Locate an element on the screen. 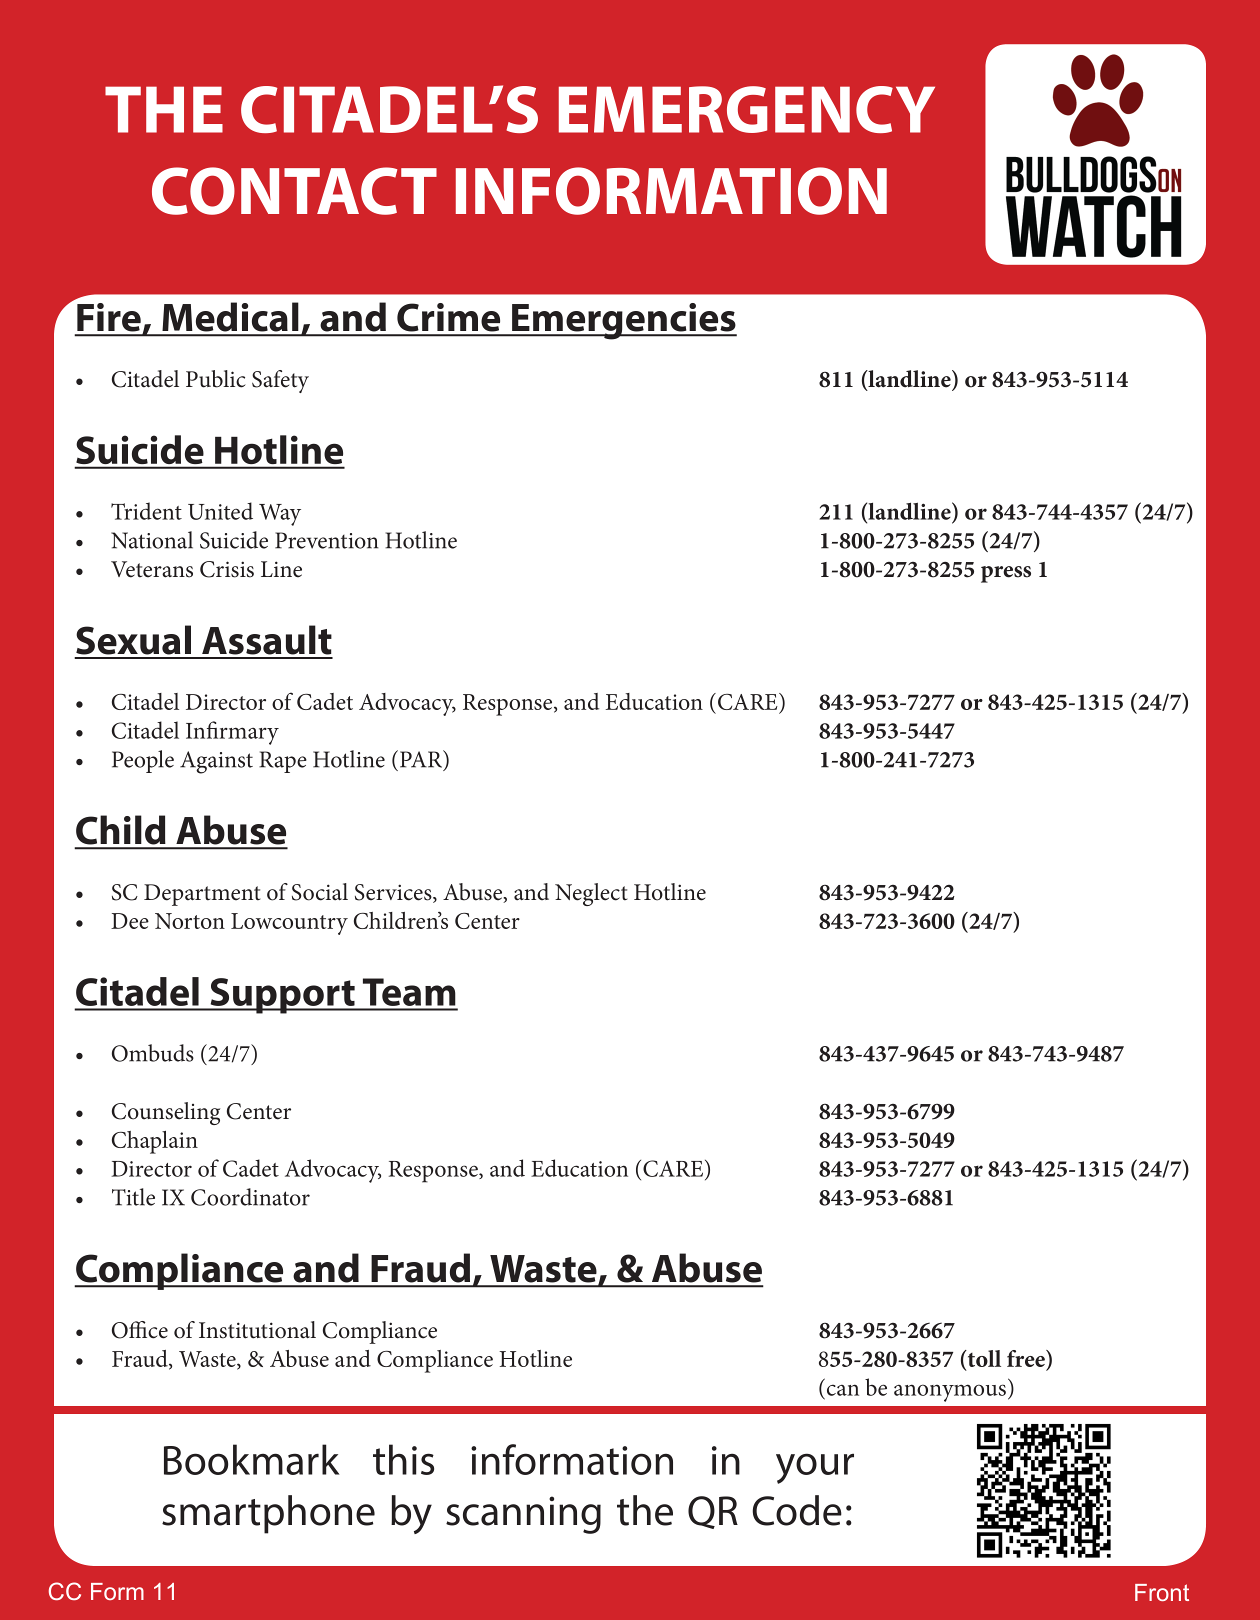 The width and height of the screenshot is (1260, 1620). press is located at coordinates (1006, 574).
